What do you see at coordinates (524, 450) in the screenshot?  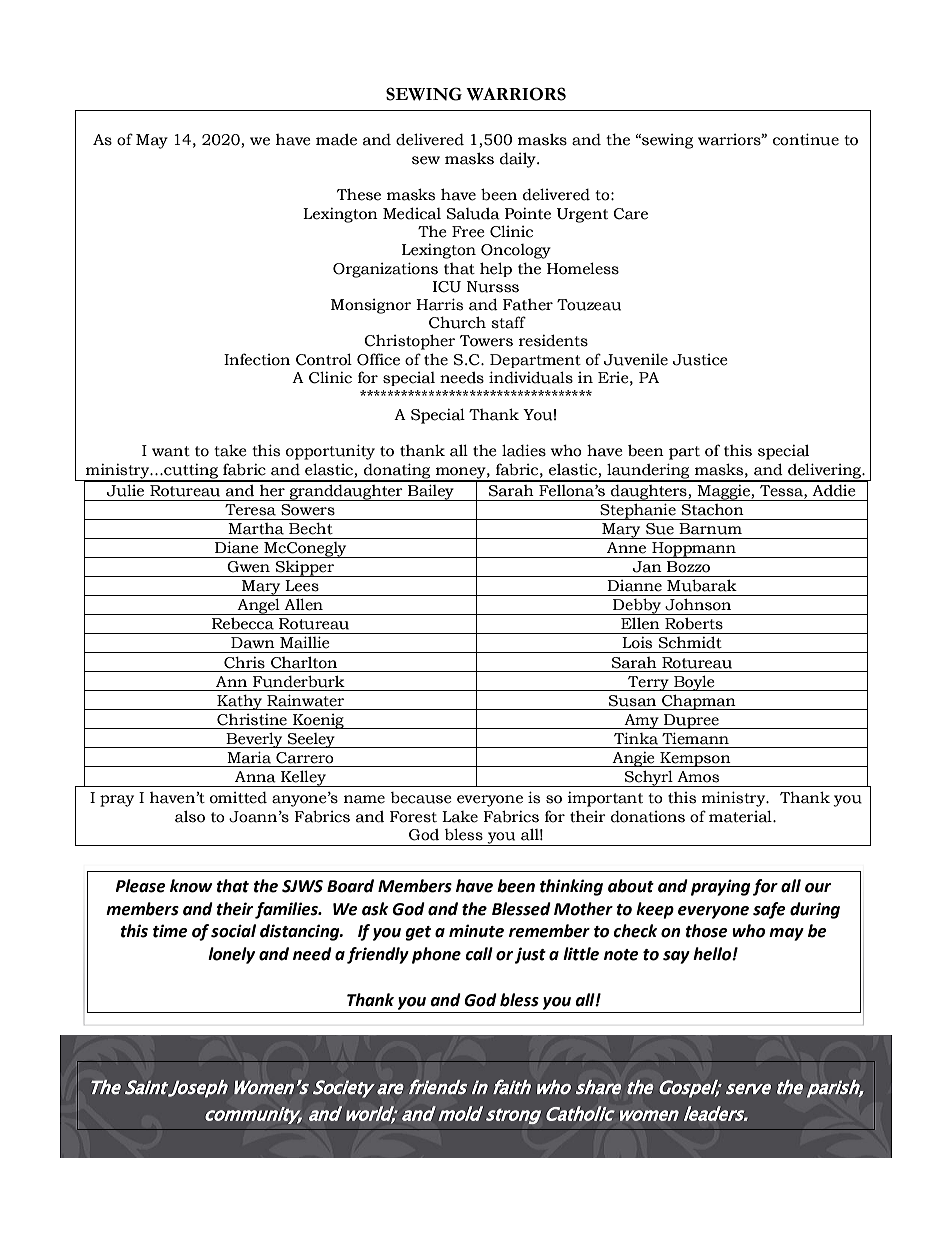 I see `ladies` at bounding box center [524, 450].
